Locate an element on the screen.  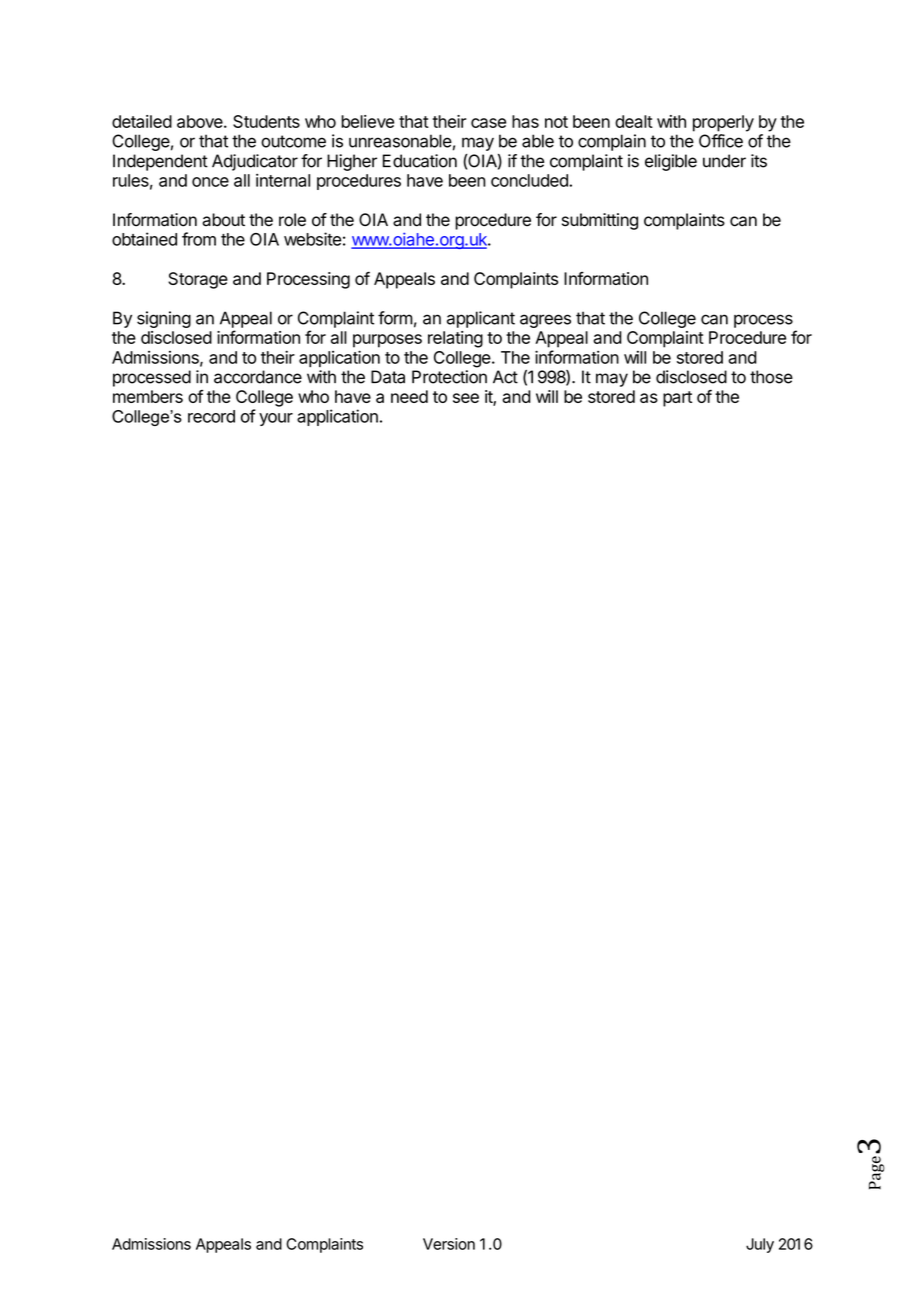
eligible is located at coordinates (671, 162).
